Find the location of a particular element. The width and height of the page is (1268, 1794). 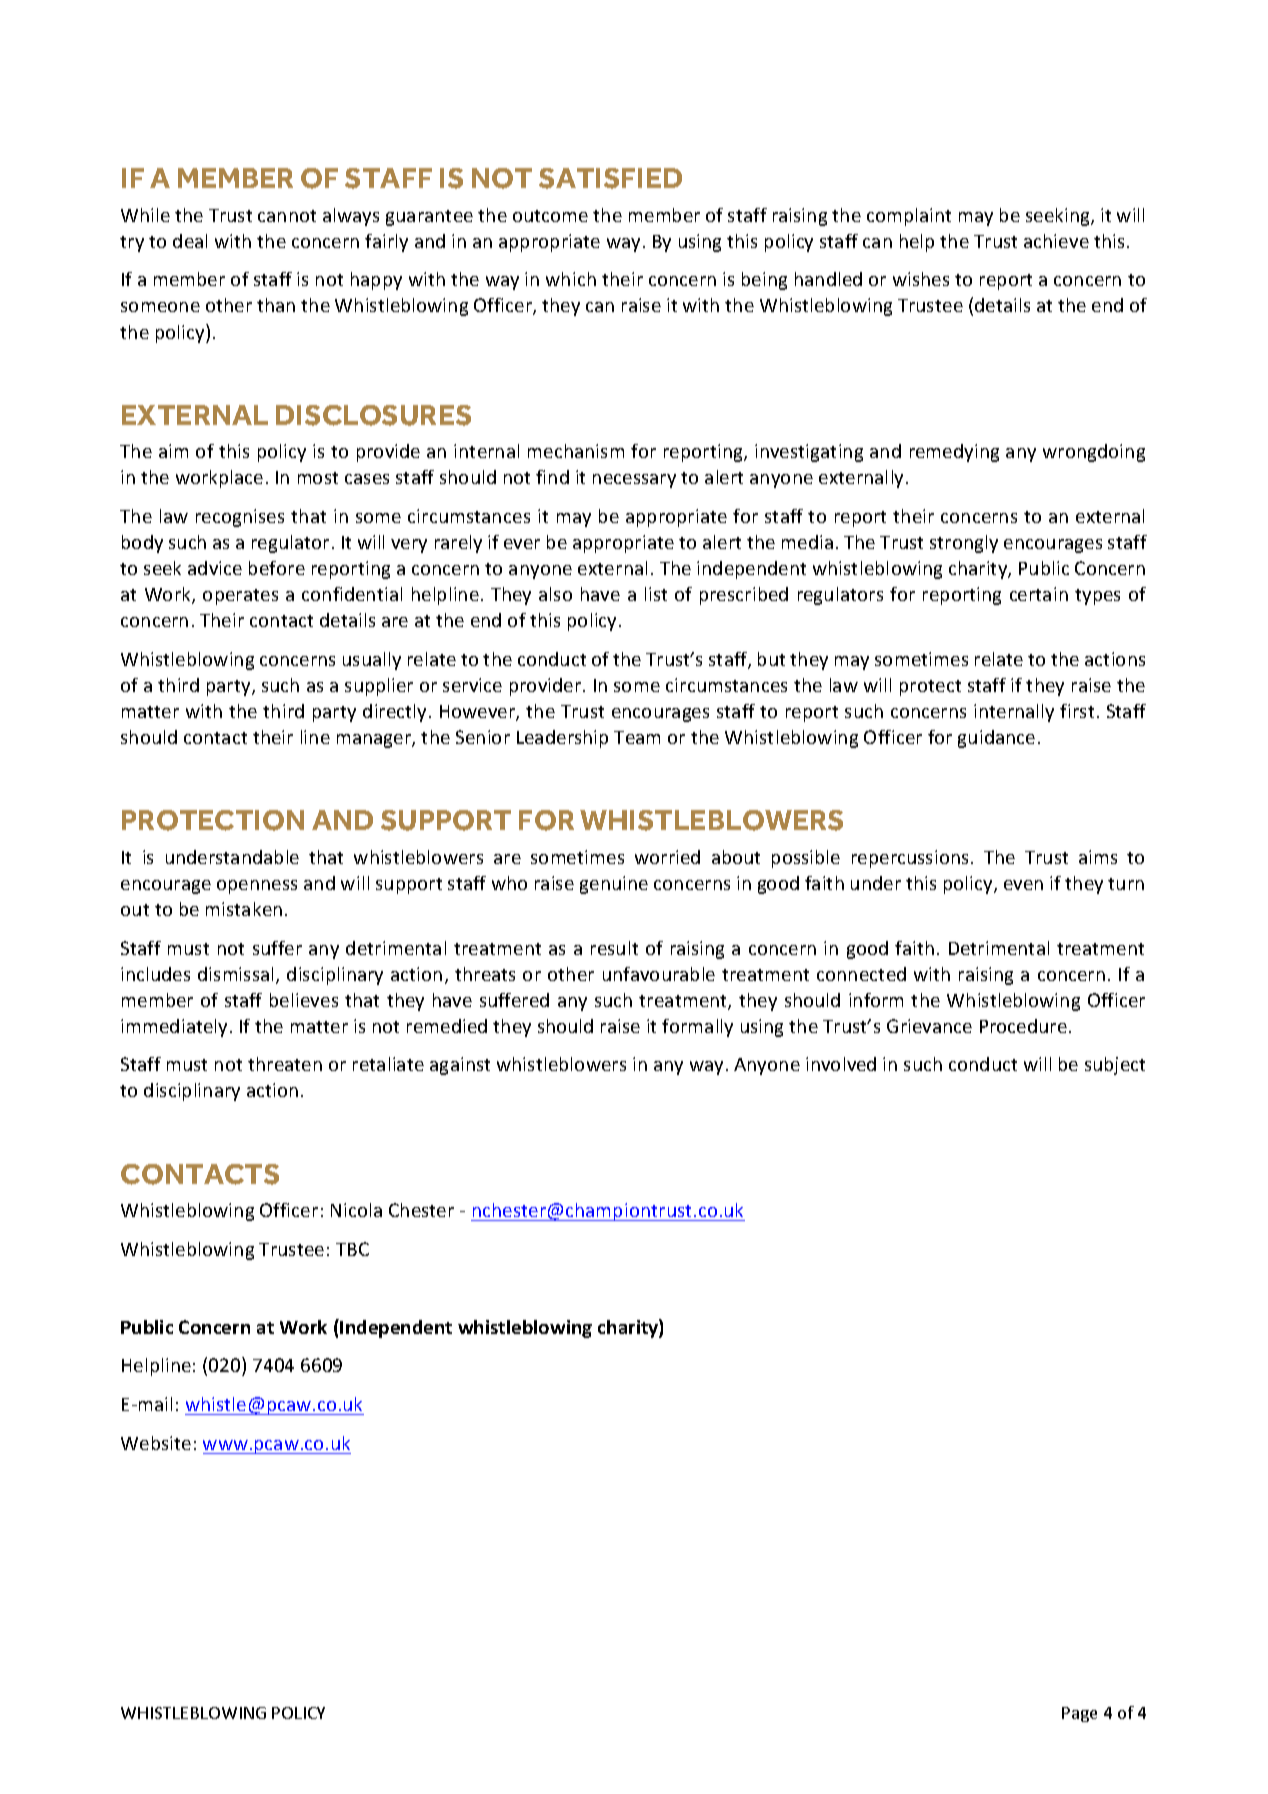

dismissal is located at coordinates (237, 975).
